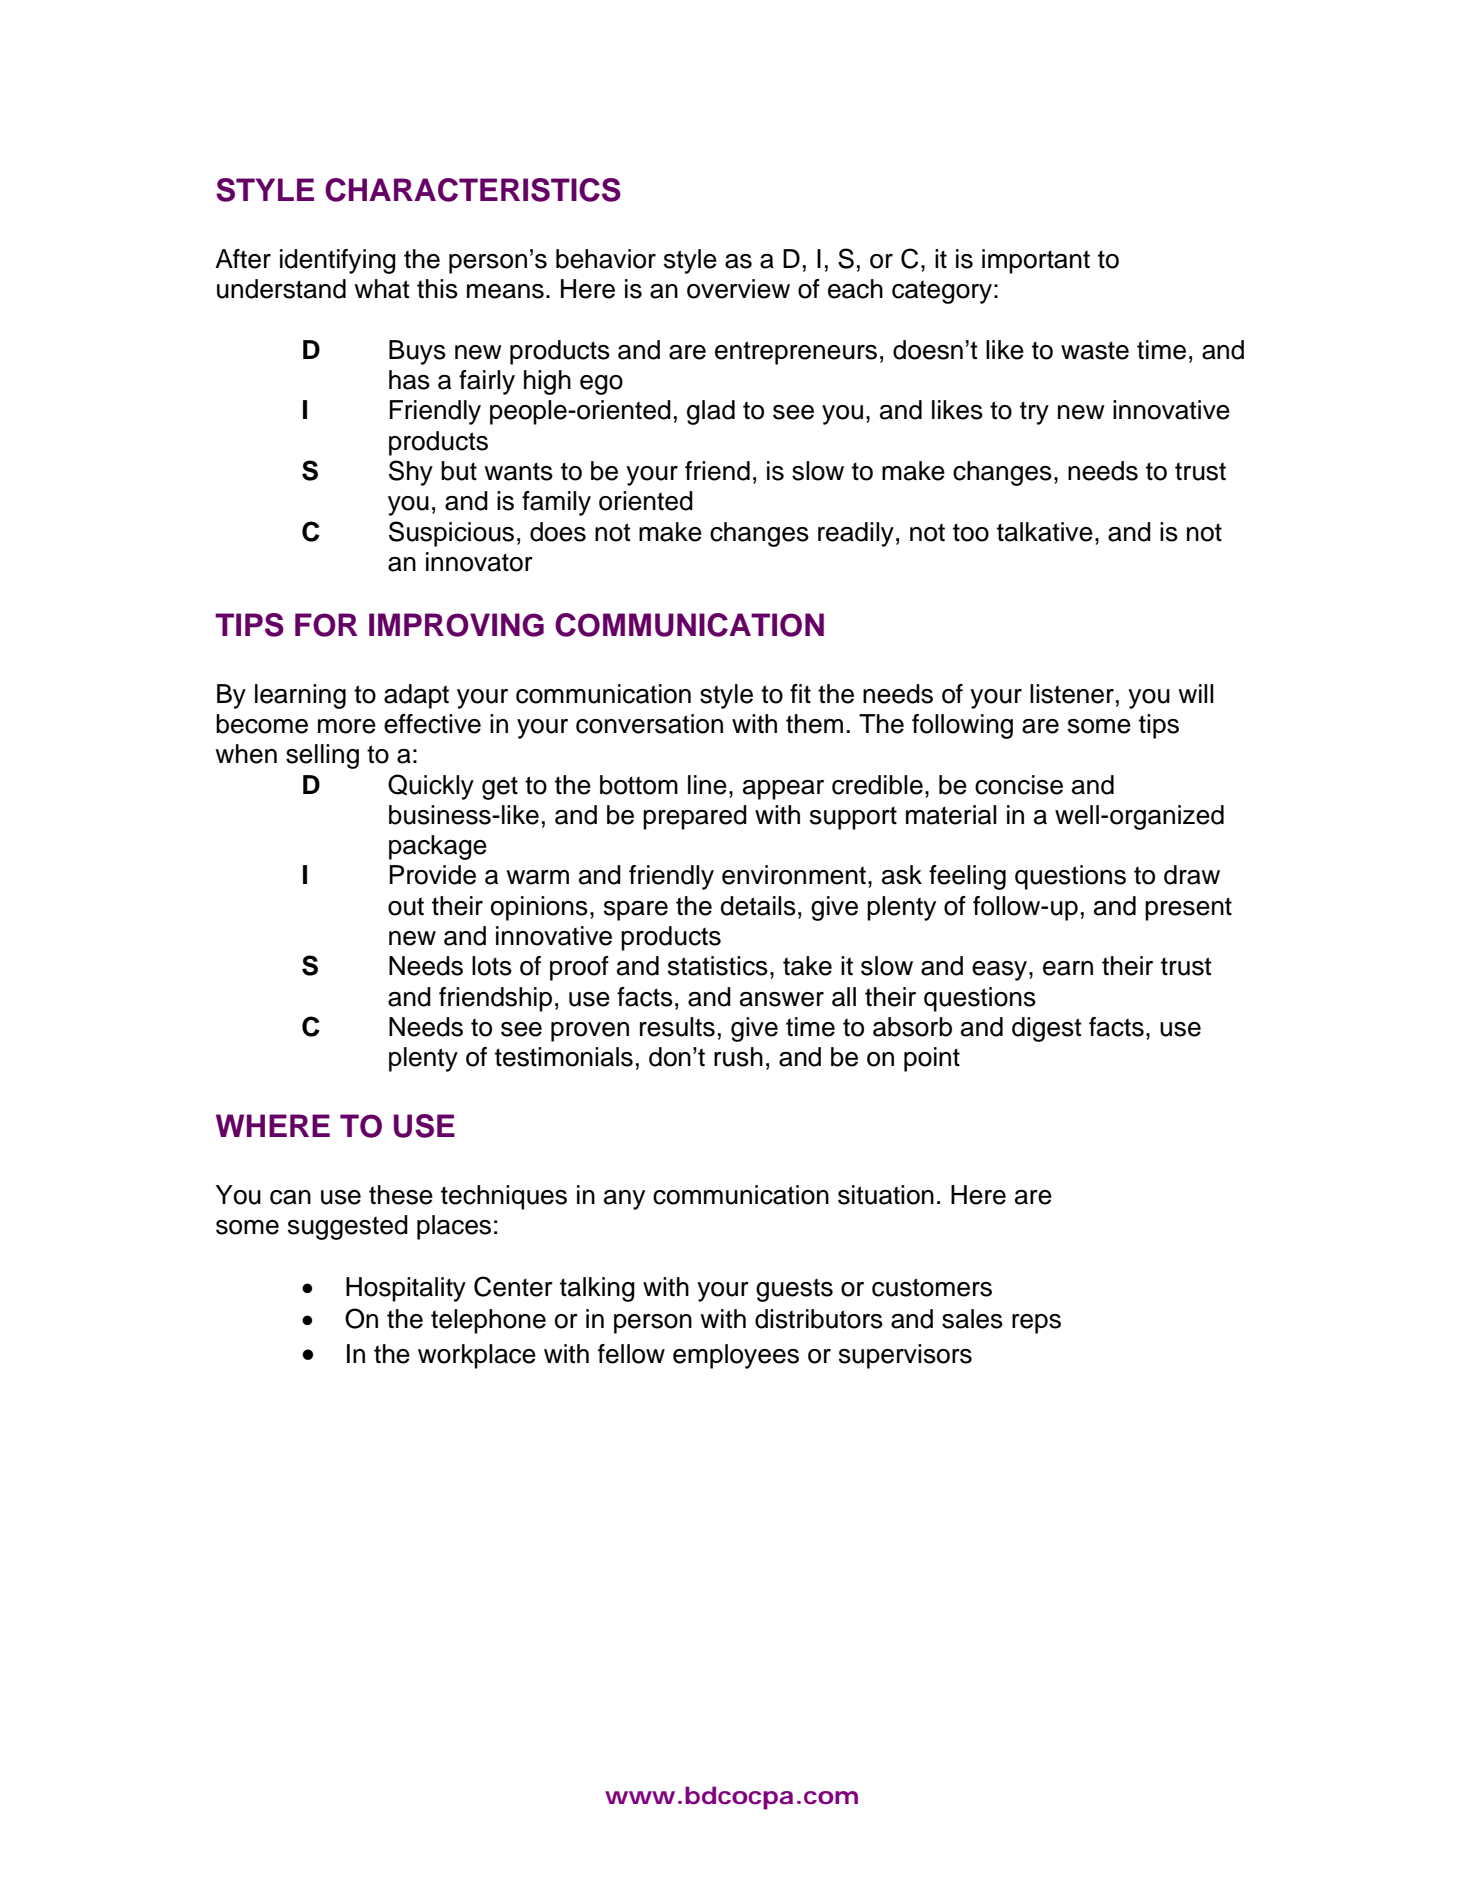  I want to click on employees, so click(736, 1356).
